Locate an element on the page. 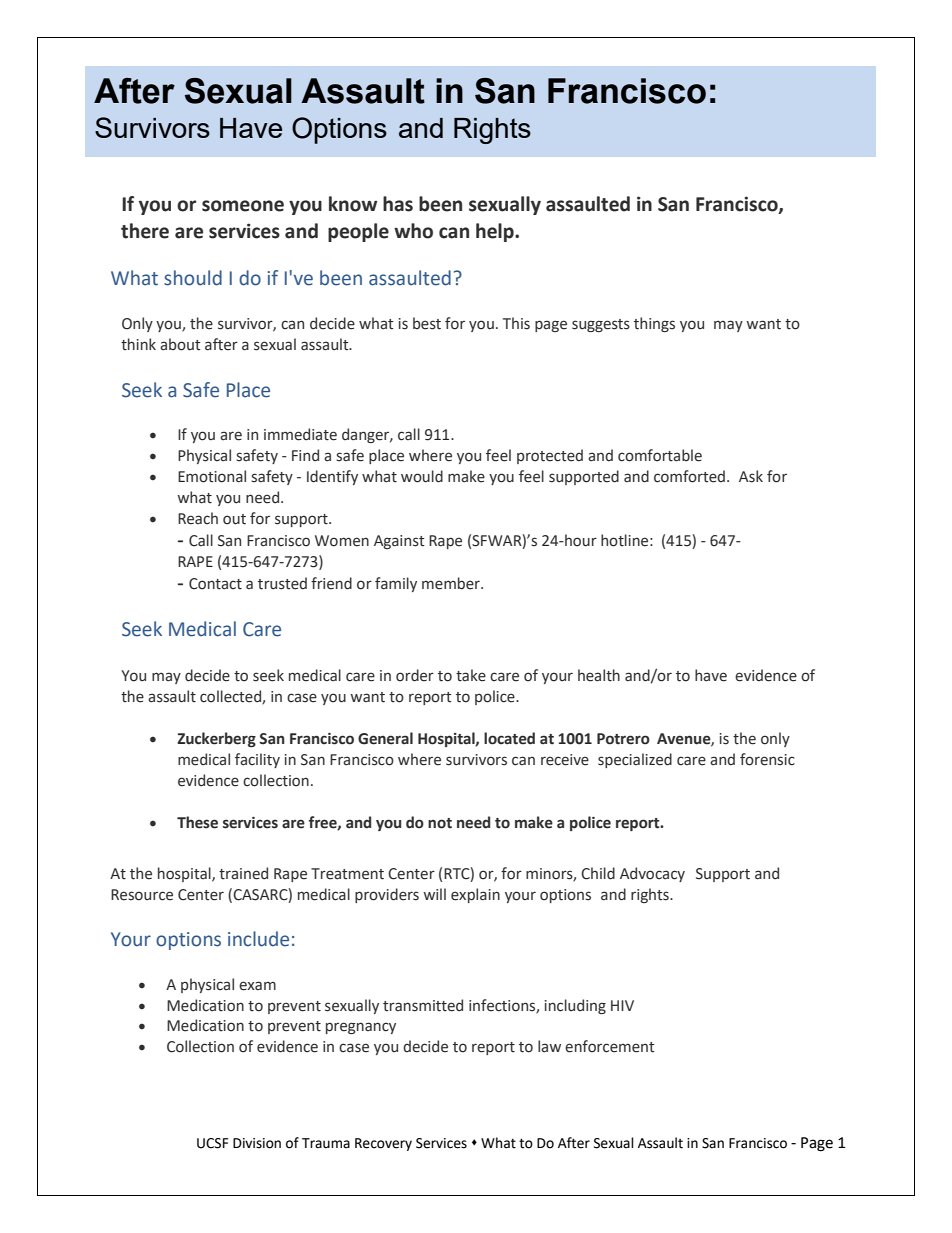 The width and height of the image is (952, 1233). take is located at coordinates (471, 675).
